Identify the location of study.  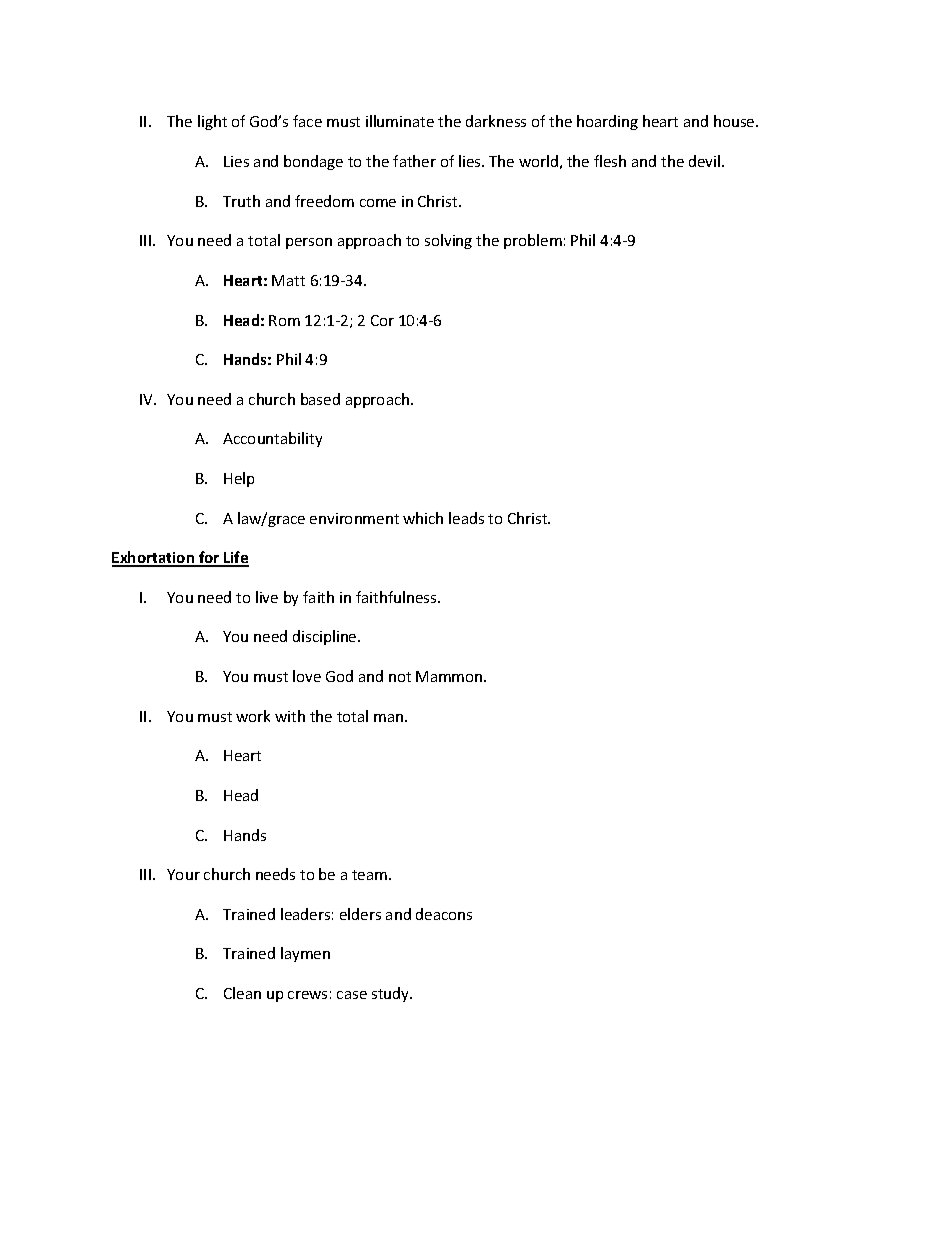
(392, 994).
